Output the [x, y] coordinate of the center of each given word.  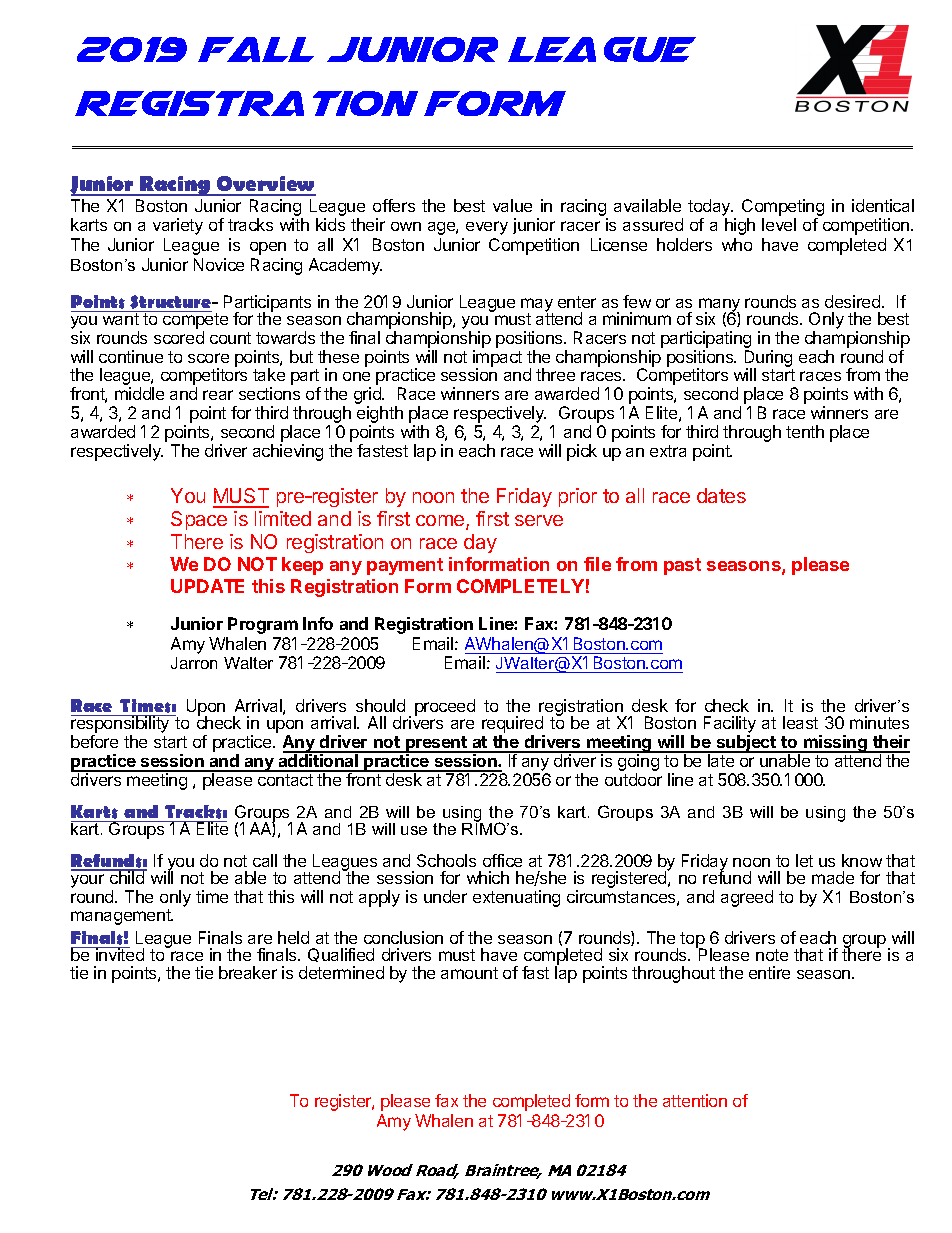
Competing [783, 207]
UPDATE [207, 586]
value [512, 205]
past [682, 566]
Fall [256, 49]
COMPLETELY [520, 586]
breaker [248, 972]
